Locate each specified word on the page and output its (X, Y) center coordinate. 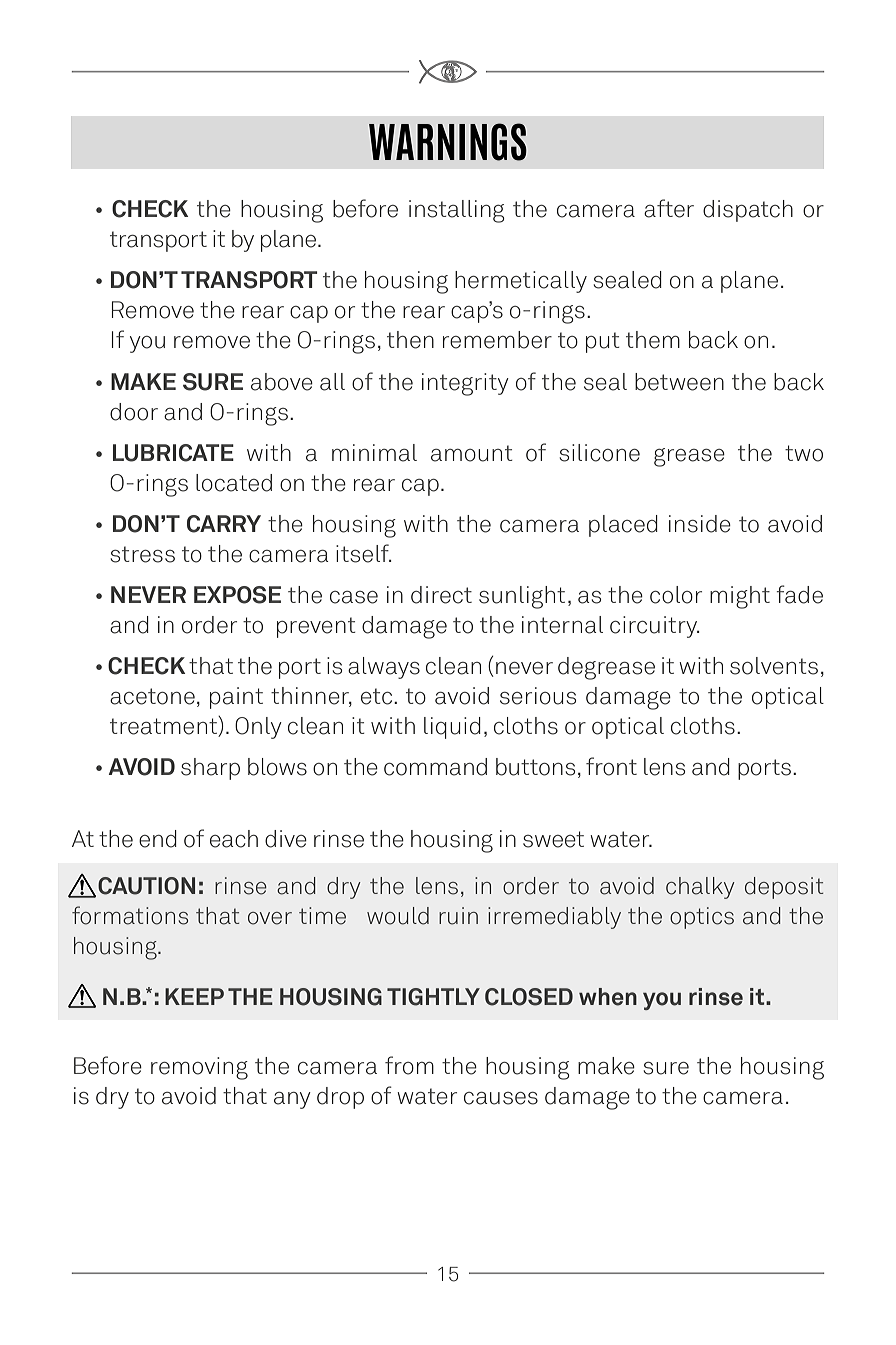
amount (472, 453)
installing (457, 211)
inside (700, 524)
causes (501, 1098)
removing (199, 1068)
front (611, 766)
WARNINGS (448, 142)
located (234, 483)
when (608, 997)
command (435, 767)
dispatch (748, 211)
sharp (210, 769)
